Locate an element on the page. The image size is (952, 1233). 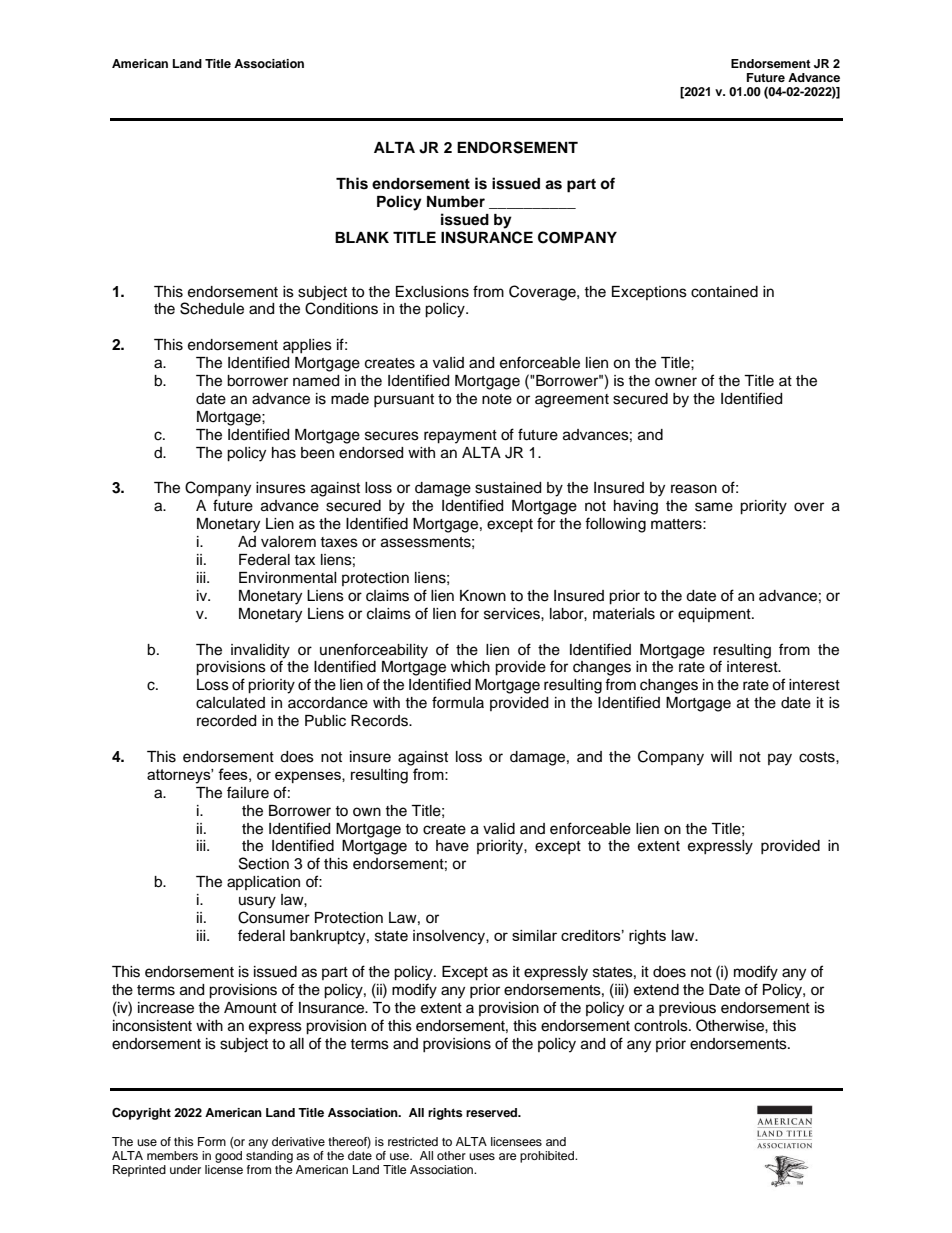
which is located at coordinates (470, 667).
